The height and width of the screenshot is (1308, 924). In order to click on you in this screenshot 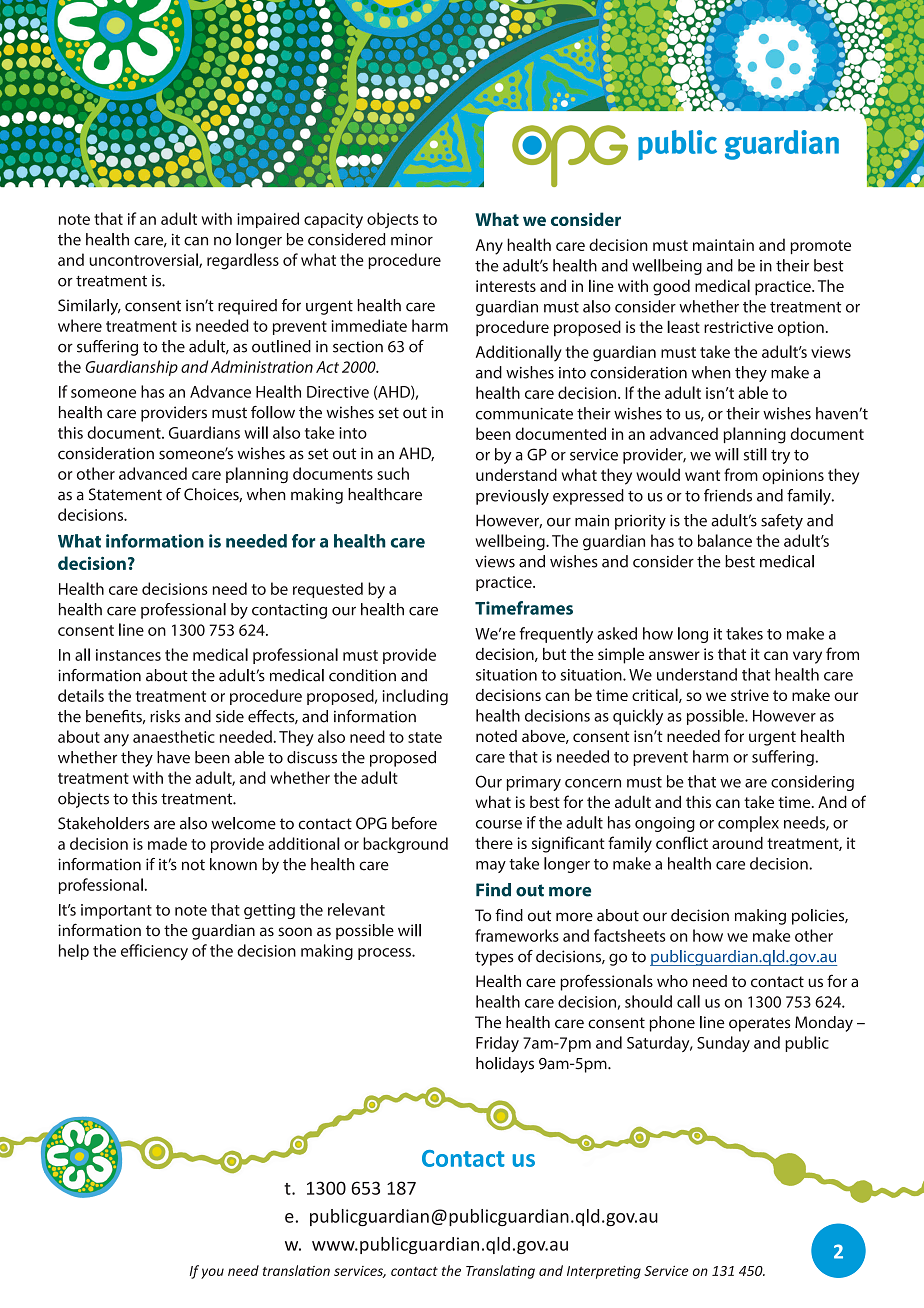, I will do `click(212, 1273)`.
